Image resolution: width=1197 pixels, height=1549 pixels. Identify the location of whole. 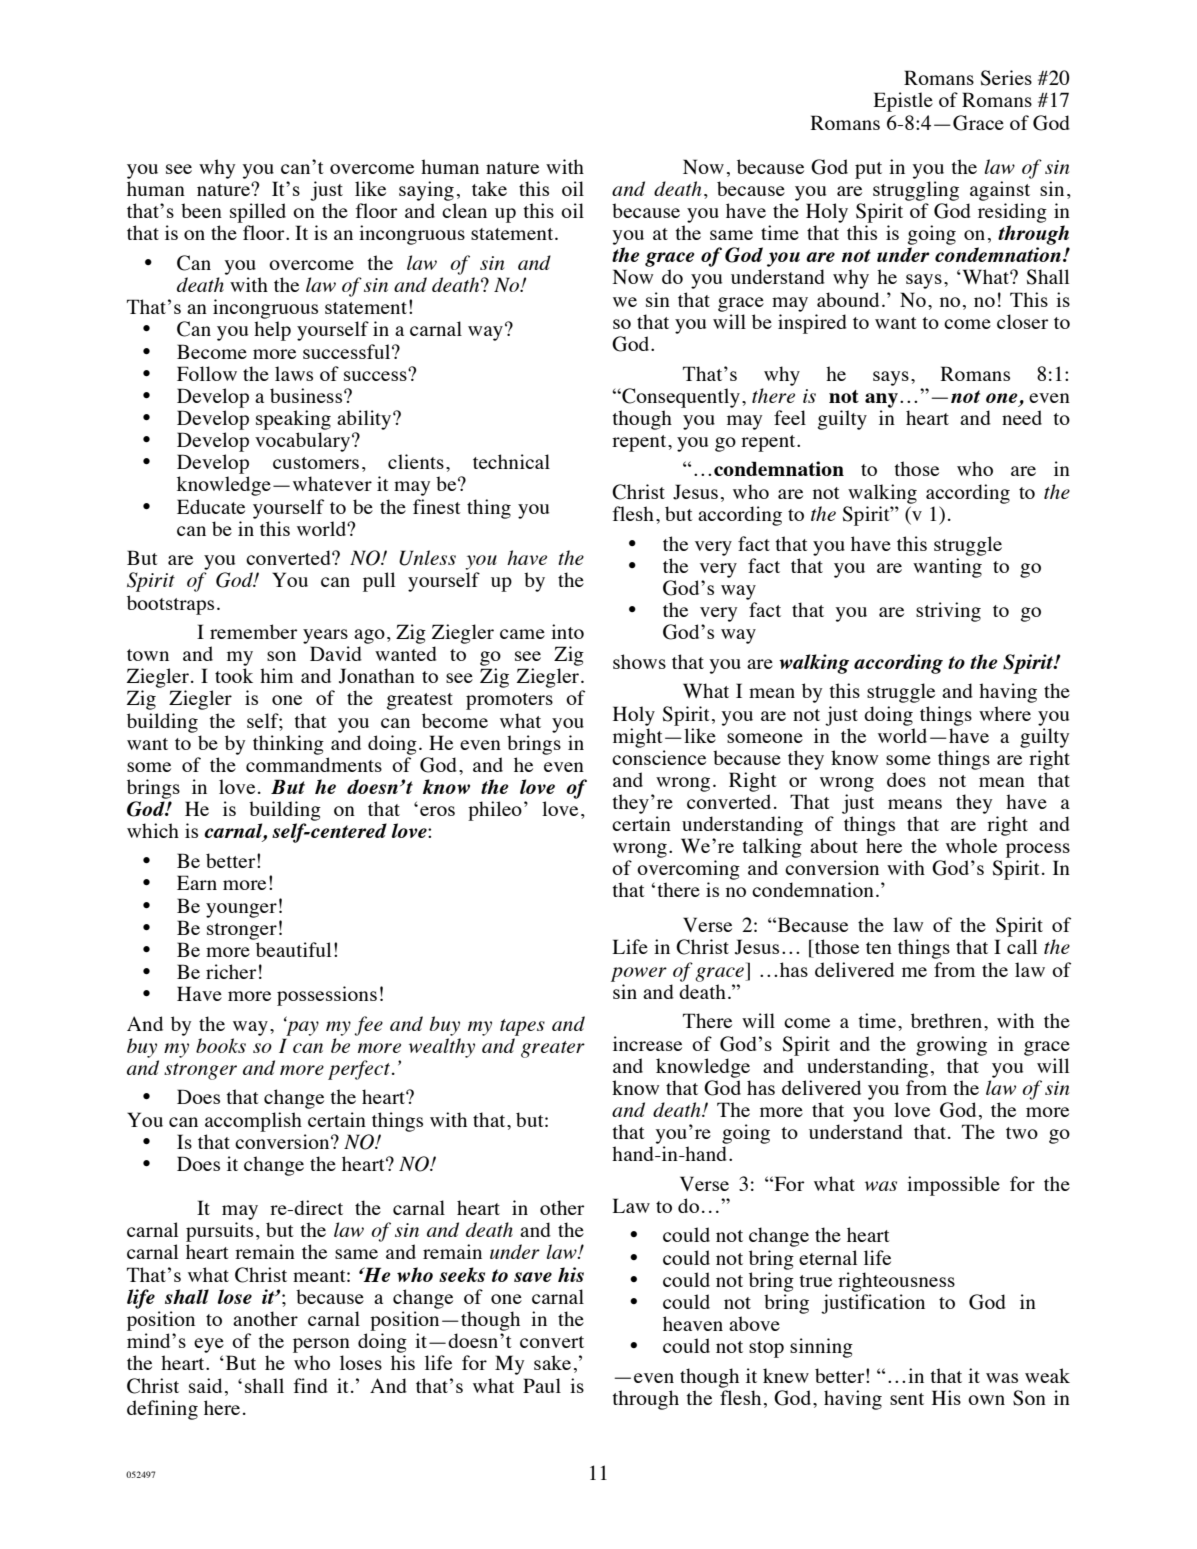
(971, 845).
